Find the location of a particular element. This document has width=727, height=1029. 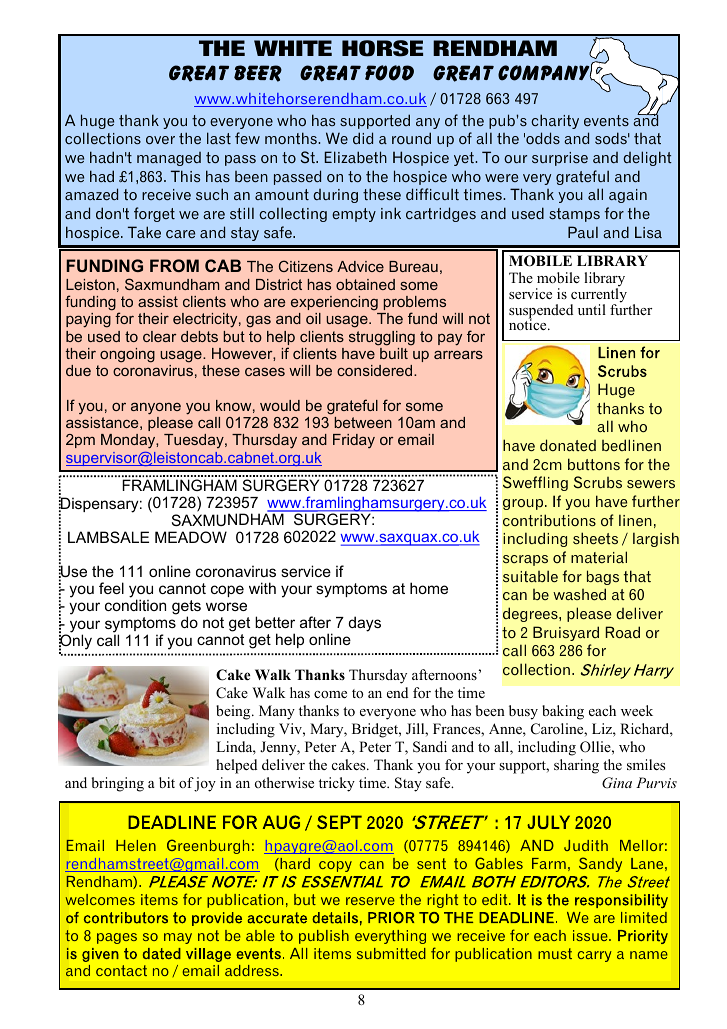

issue is located at coordinates (591, 935).
